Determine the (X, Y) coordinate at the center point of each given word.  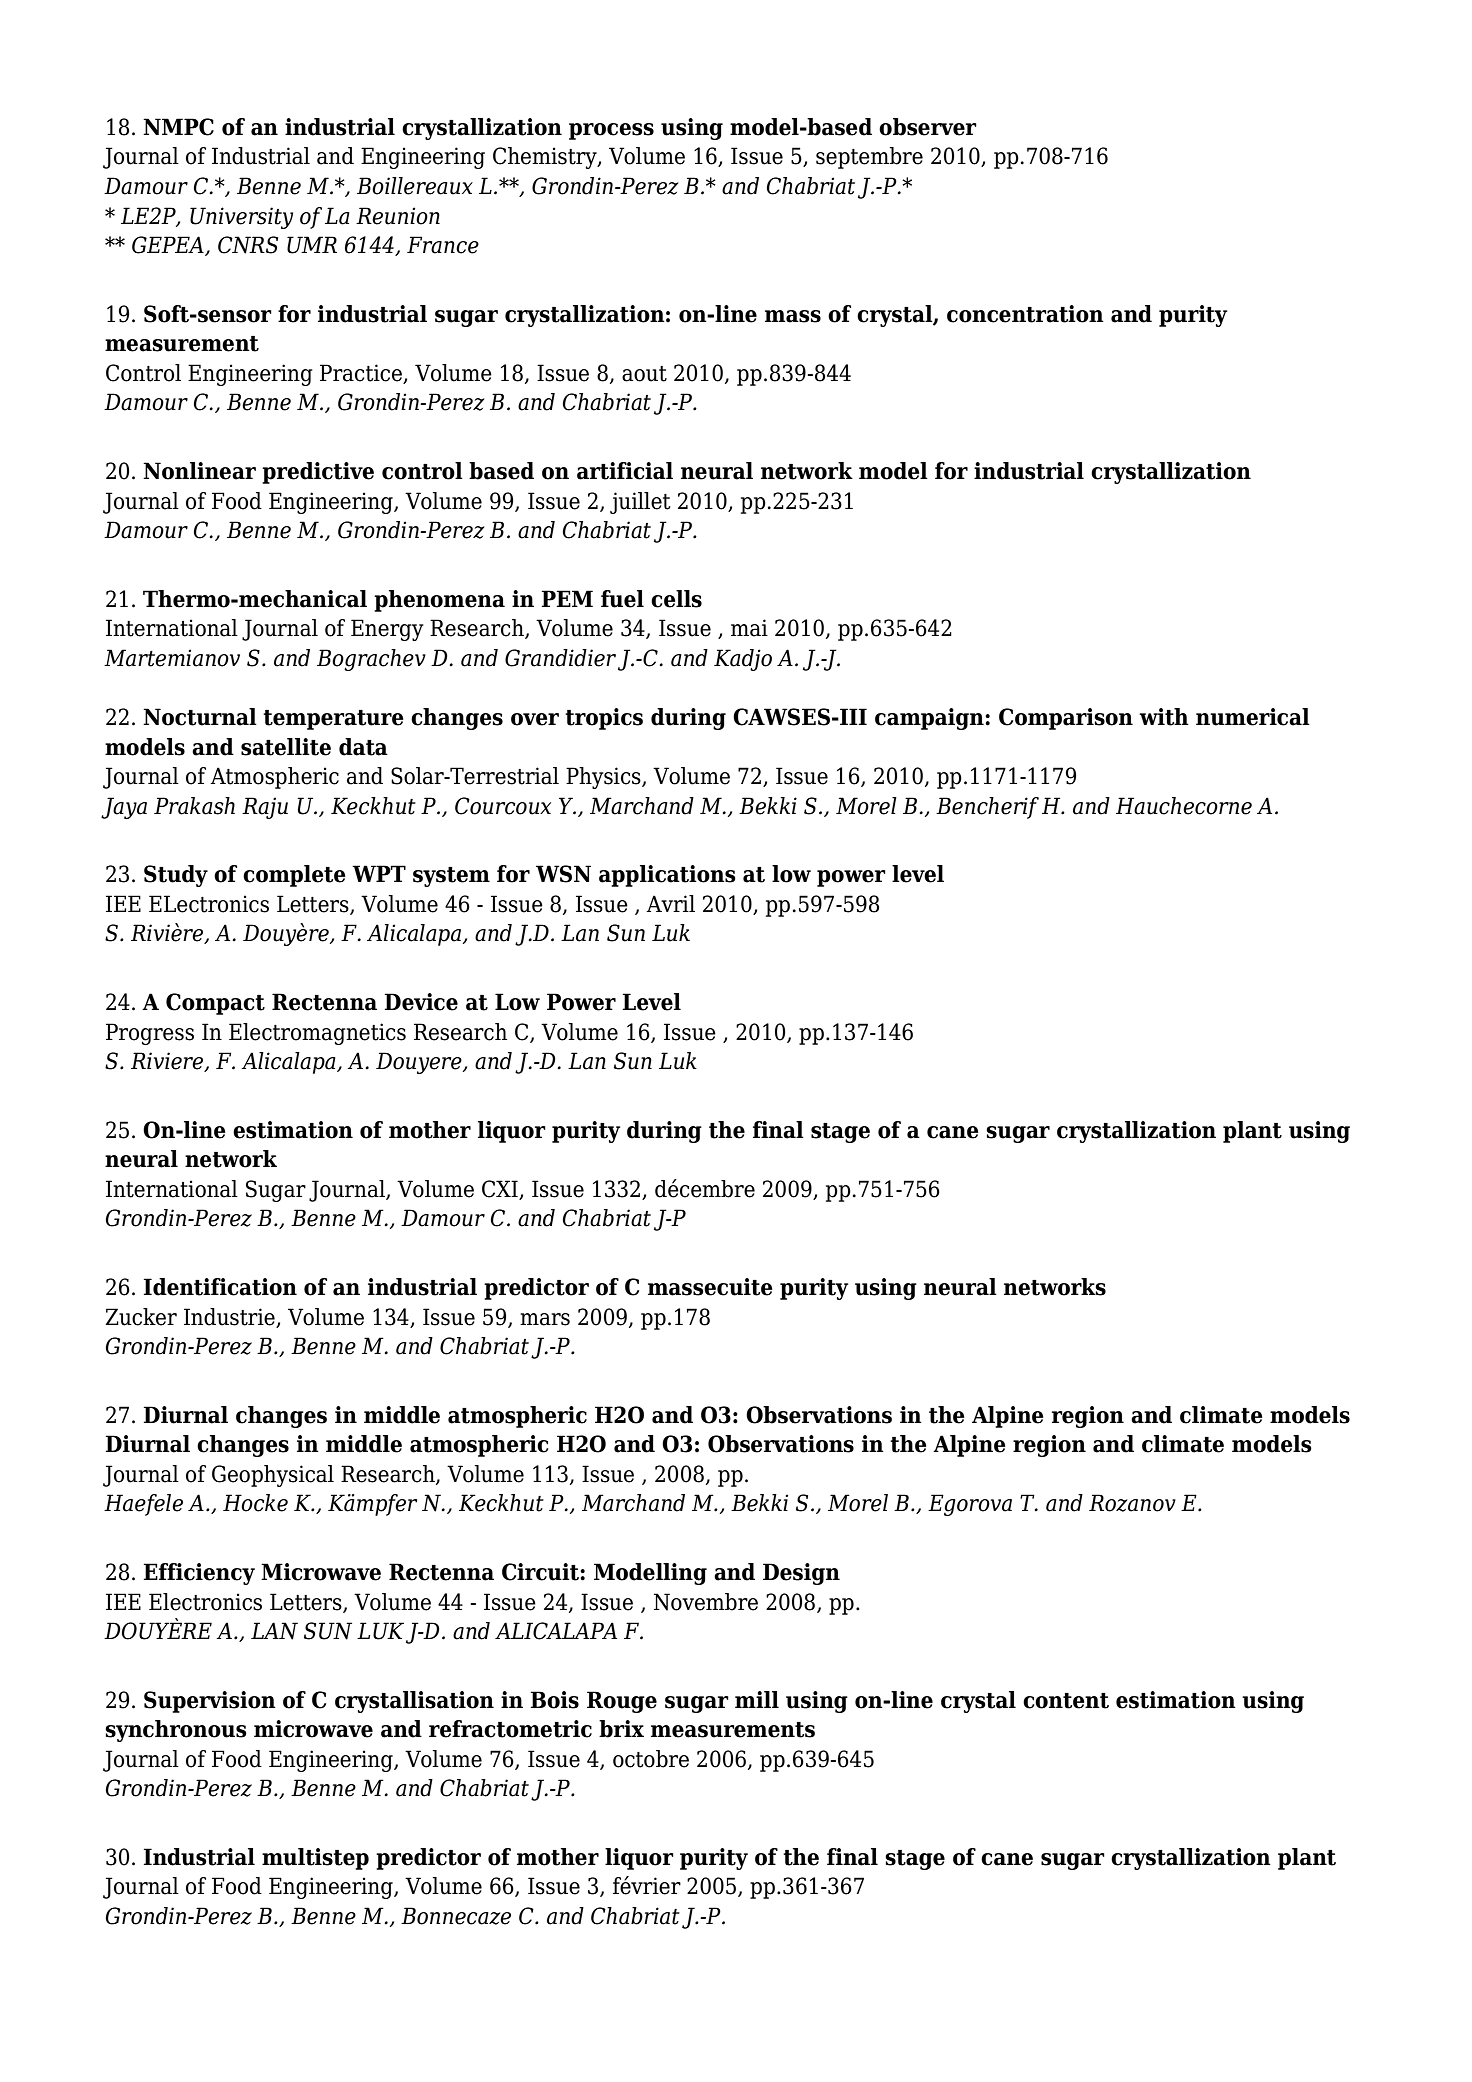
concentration (1025, 314)
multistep (315, 1859)
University (241, 218)
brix (621, 1729)
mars (545, 1319)
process (611, 131)
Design (801, 1574)
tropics (604, 719)
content (1066, 1701)
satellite (286, 747)
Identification (220, 1287)
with (1164, 717)
